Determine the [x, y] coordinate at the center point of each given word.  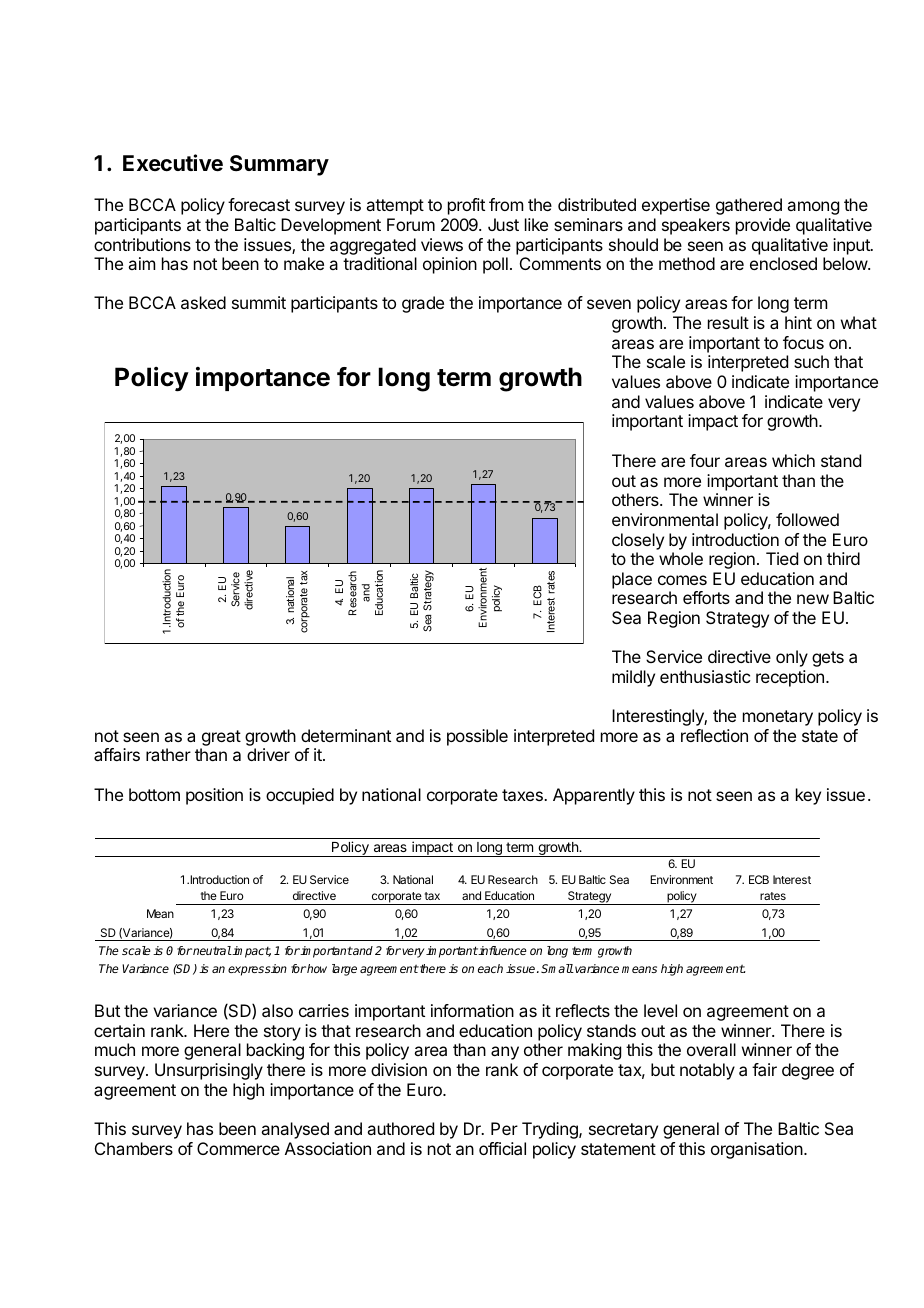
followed [807, 519]
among [813, 208]
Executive [173, 163]
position [214, 796]
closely [638, 541]
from [506, 204]
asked [203, 302]
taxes [523, 795]
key [808, 796]
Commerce [238, 1148]
